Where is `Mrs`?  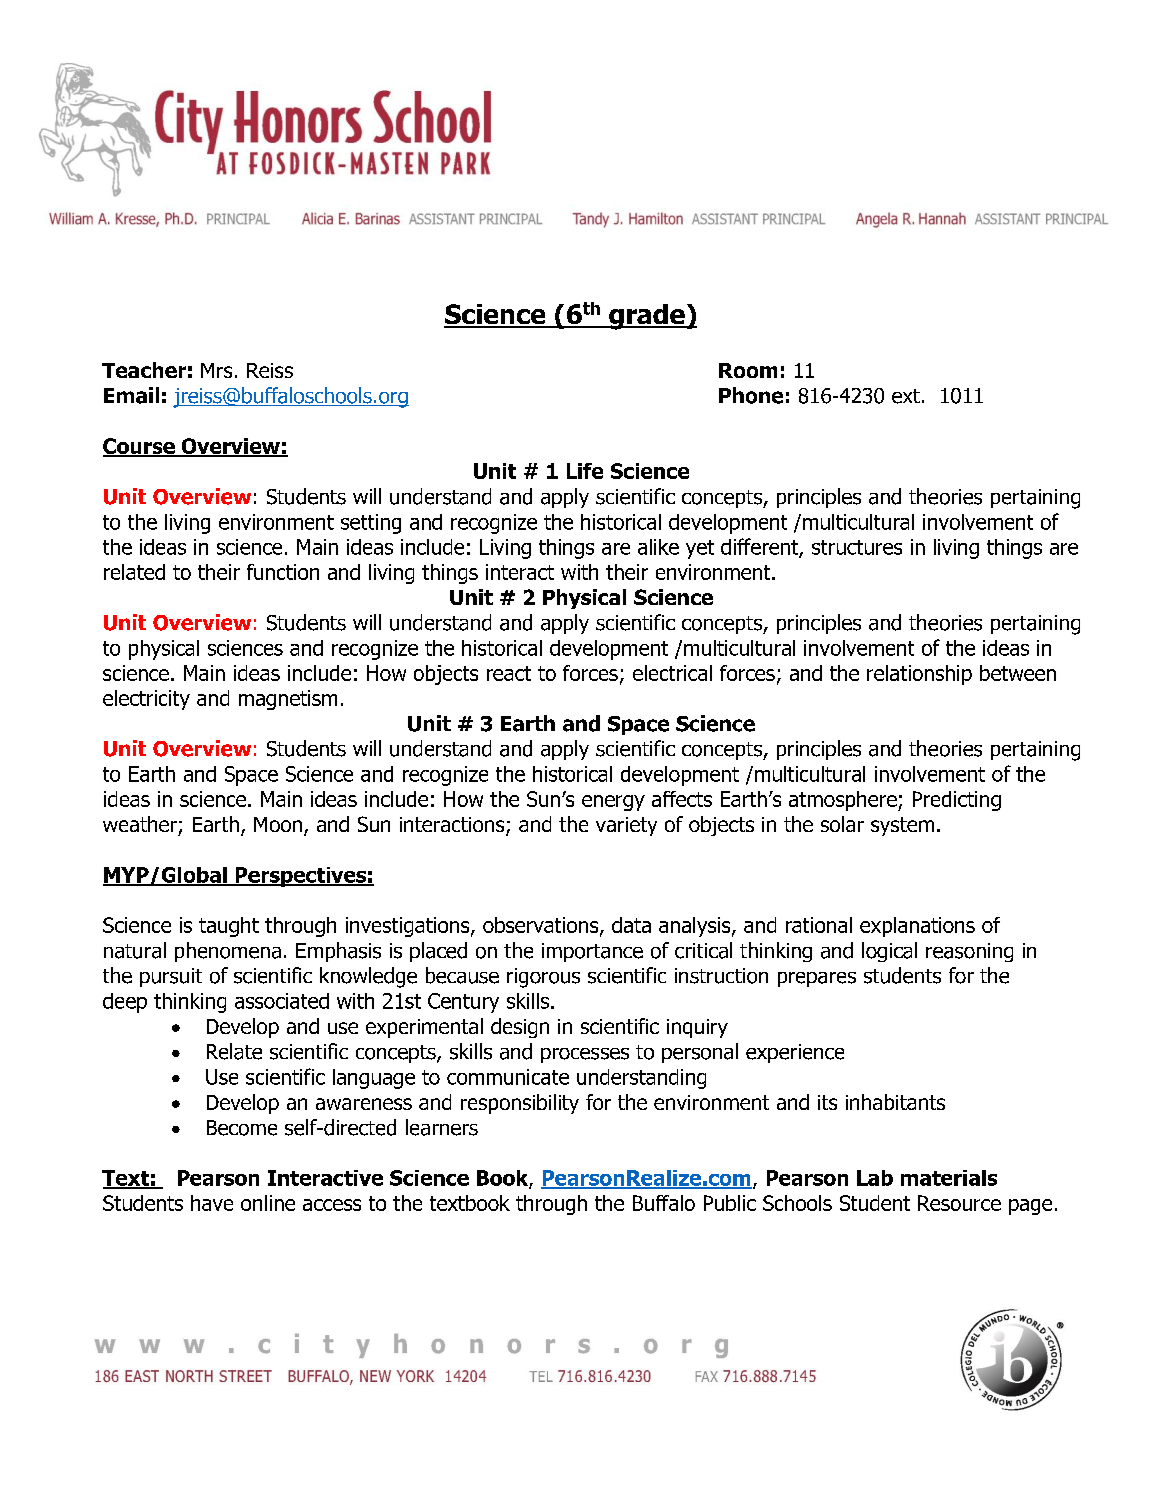 Mrs is located at coordinates (216, 370).
